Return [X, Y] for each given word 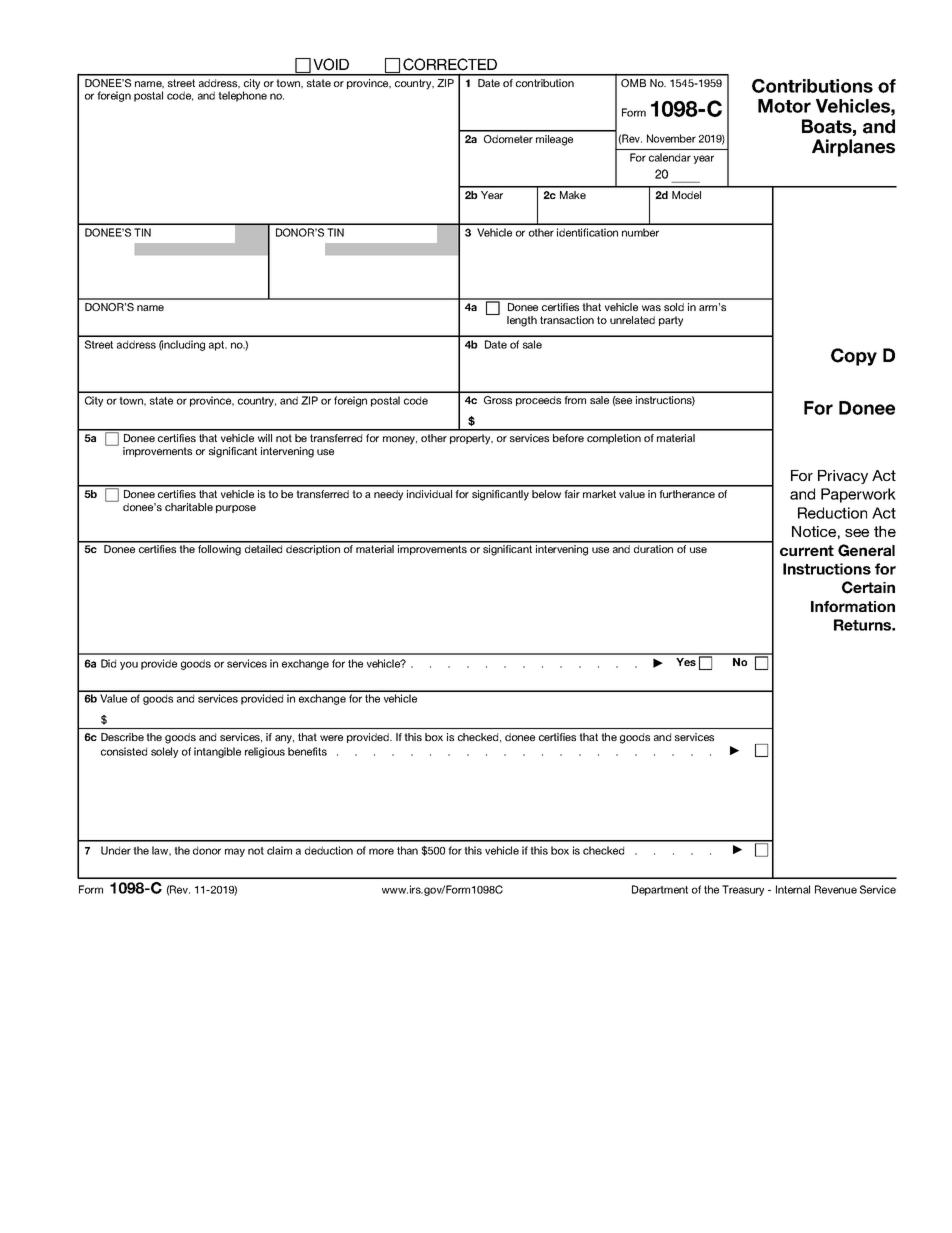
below [546, 494]
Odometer [508, 139]
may [235, 852]
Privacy [843, 477]
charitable [189, 507]
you [129, 665]
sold [674, 307]
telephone [242, 95]
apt [218, 346]
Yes [686, 662]
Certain [868, 587]
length [522, 321]
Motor [784, 106]
